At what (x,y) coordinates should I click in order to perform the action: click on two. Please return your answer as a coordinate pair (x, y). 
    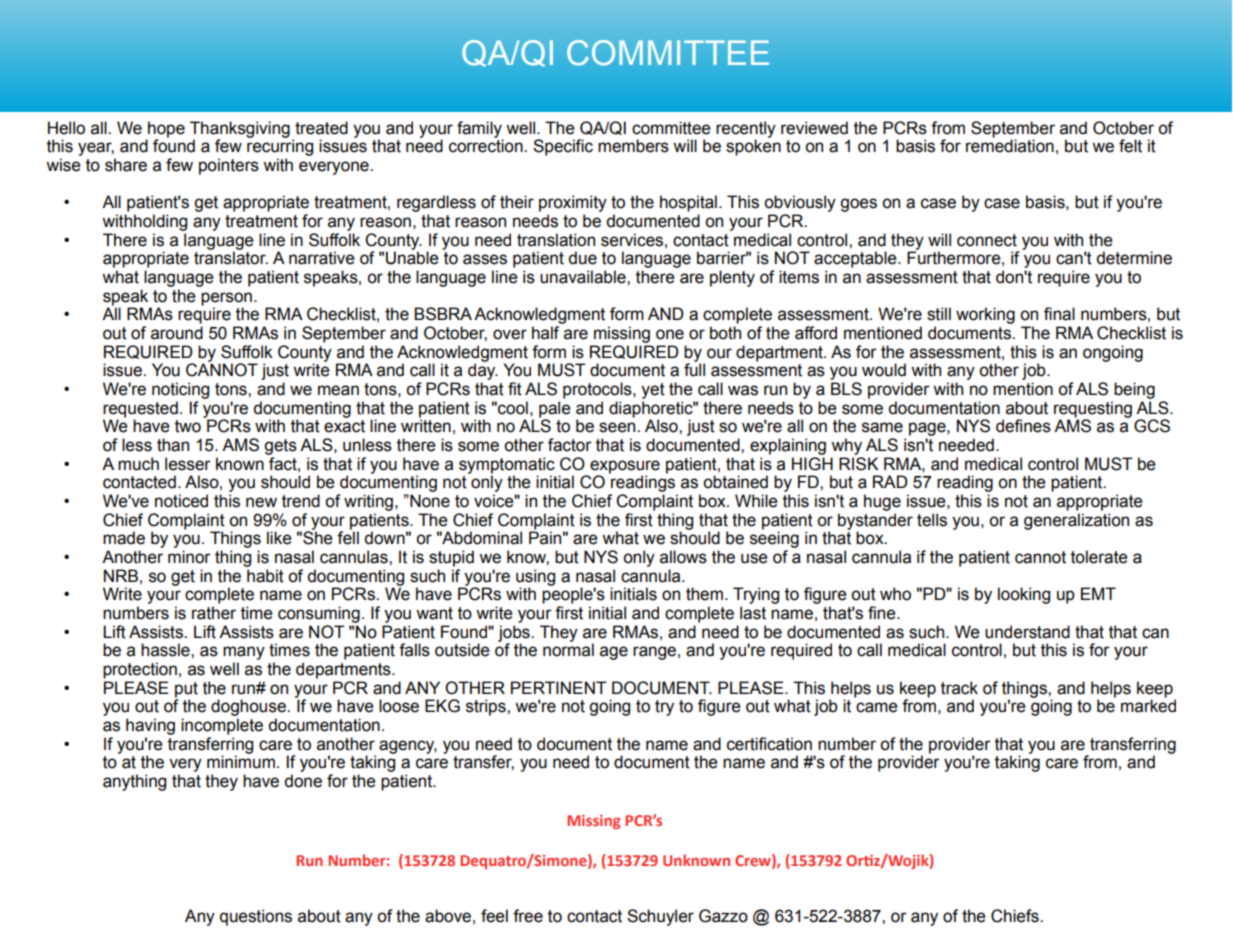
    Looking at the image, I should click on (188, 426).
